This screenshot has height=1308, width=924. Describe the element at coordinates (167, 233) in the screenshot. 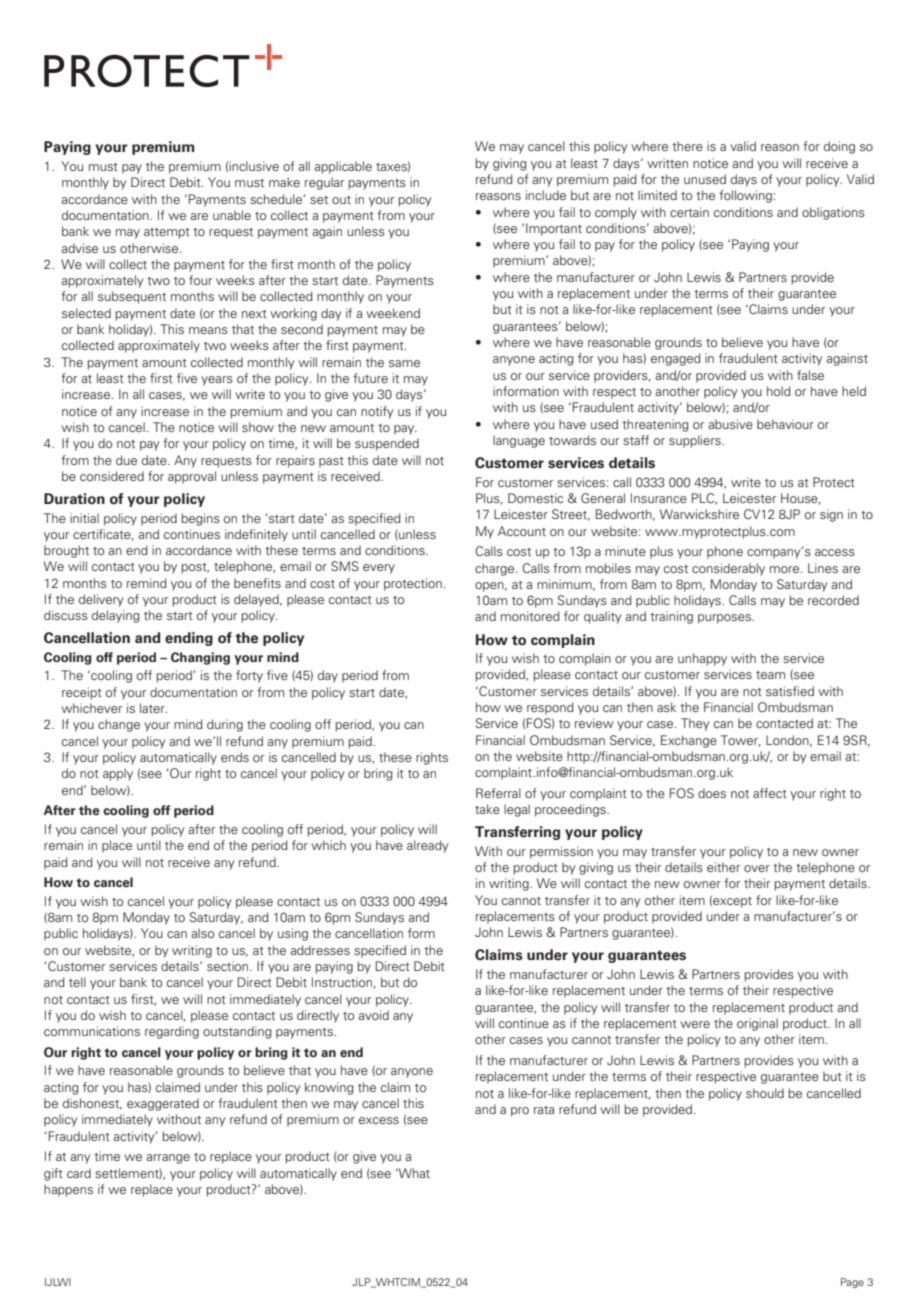

I see `attempt` at that location.
